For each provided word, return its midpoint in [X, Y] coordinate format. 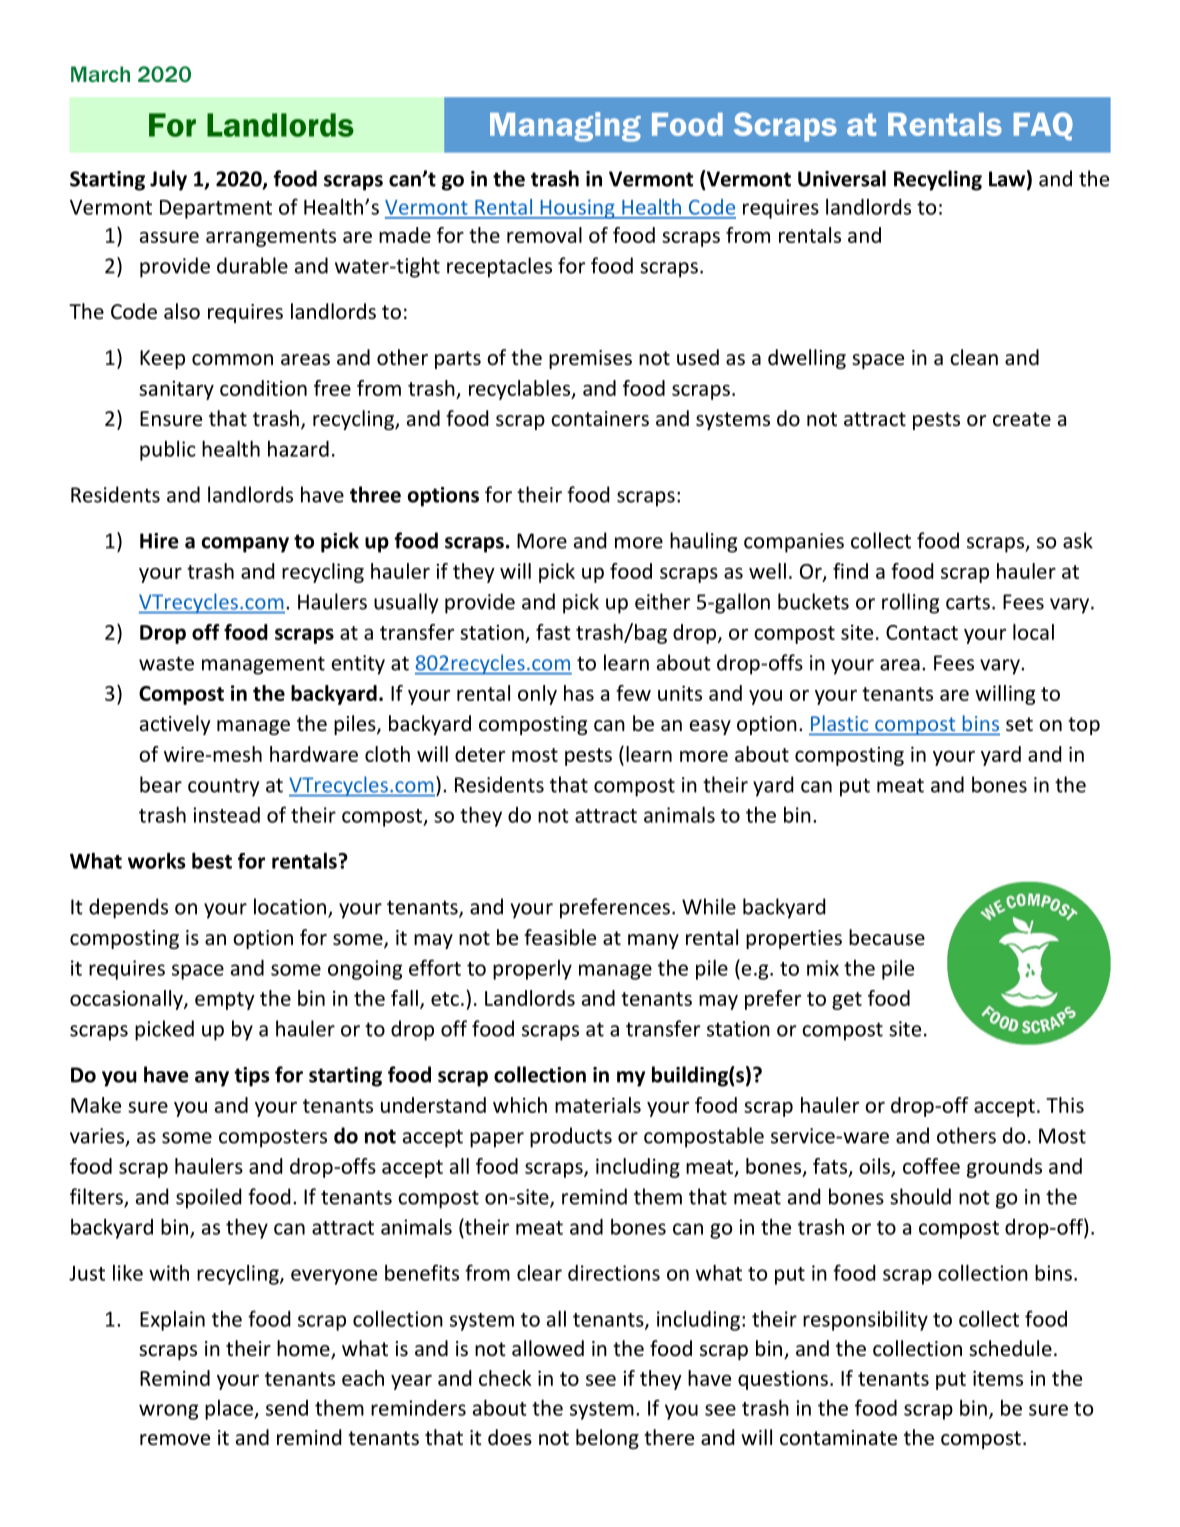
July [168, 180]
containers [600, 419]
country [223, 787]
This [1065, 1105]
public [168, 450]
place [230, 1410]
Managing [565, 127]
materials [598, 1105]
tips [252, 1077]
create [1022, 419]
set [1019, 724]
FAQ [1043, 126]
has [579, 693]
